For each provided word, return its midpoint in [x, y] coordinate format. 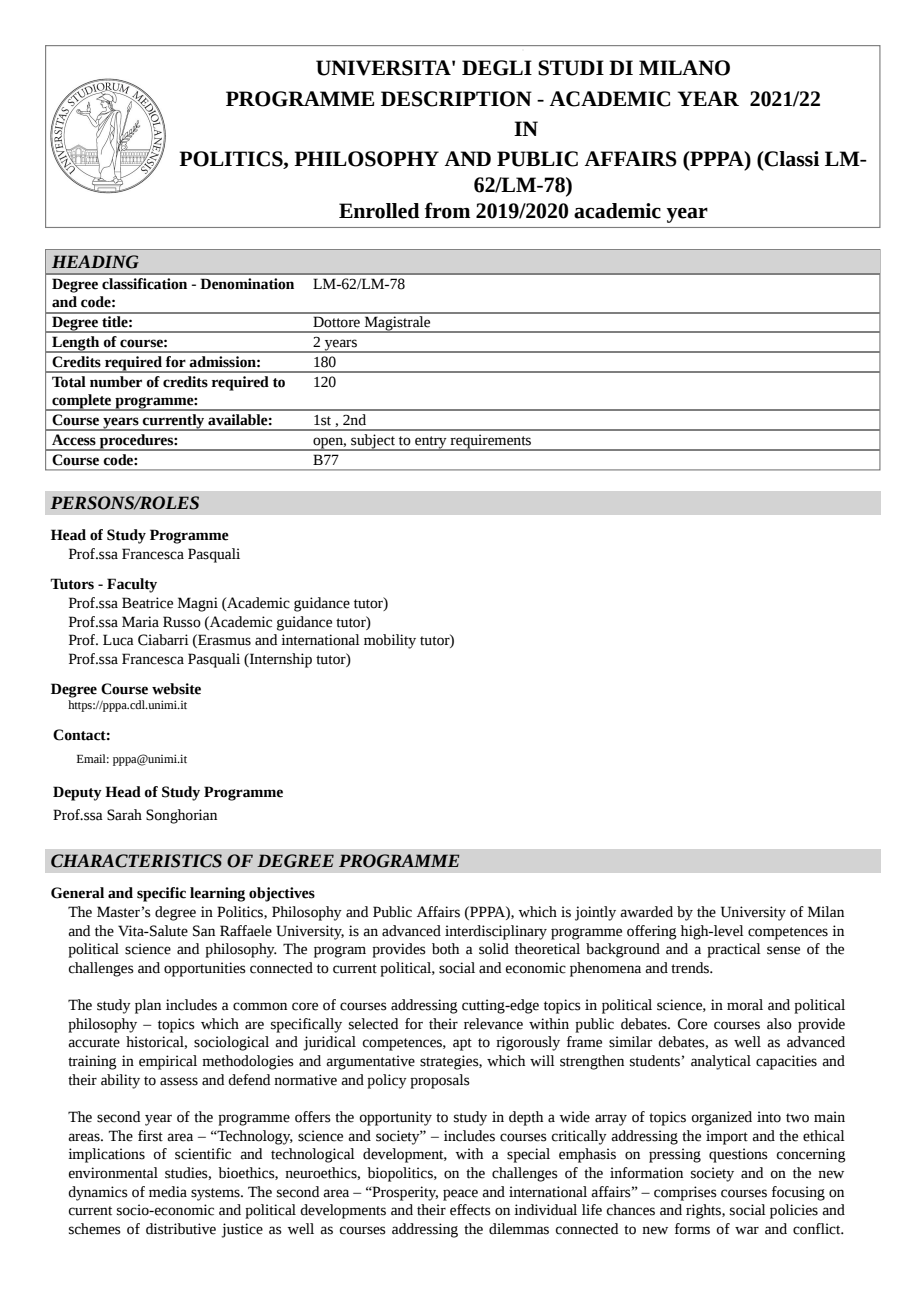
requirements [491, 442]
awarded [646, 912]
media [168, 1192]
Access [74, 440]
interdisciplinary [496, 932]
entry [431, 443]
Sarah [124, 815]
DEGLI [497, 68]
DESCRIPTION [456, 99]
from [447, 210]
